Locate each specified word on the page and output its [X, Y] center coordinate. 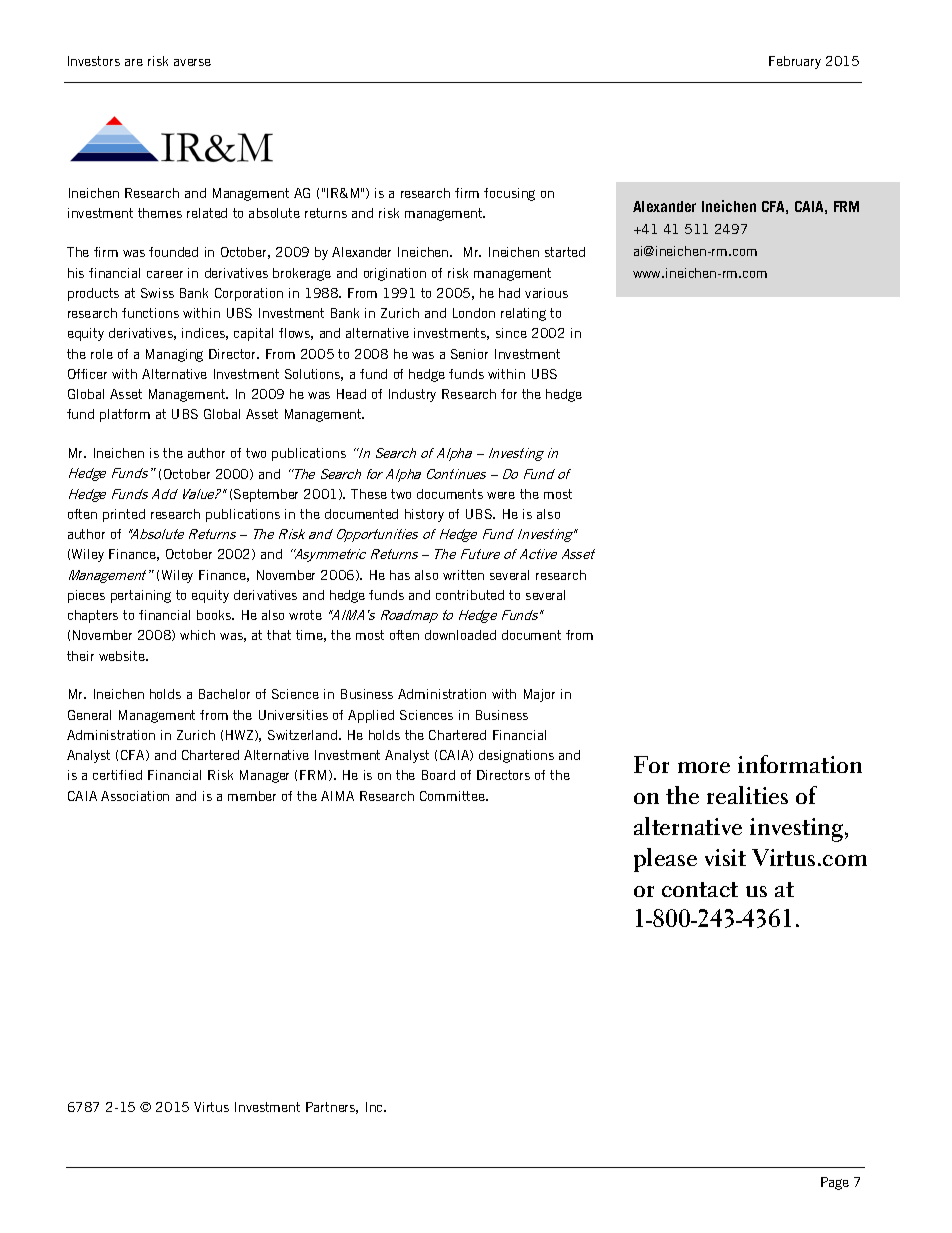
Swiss [157, 293]
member [252, 796]
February [795, 62]
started [565, 252]
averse [192, 62]
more [704, 767]
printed [124, 515]
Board [438, 775]
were [501, 495]
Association [135, 796]
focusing [509, 194]
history [424, 515]
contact [700, 889]
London [474, 313]
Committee [453, 796]
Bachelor [224, 694]
